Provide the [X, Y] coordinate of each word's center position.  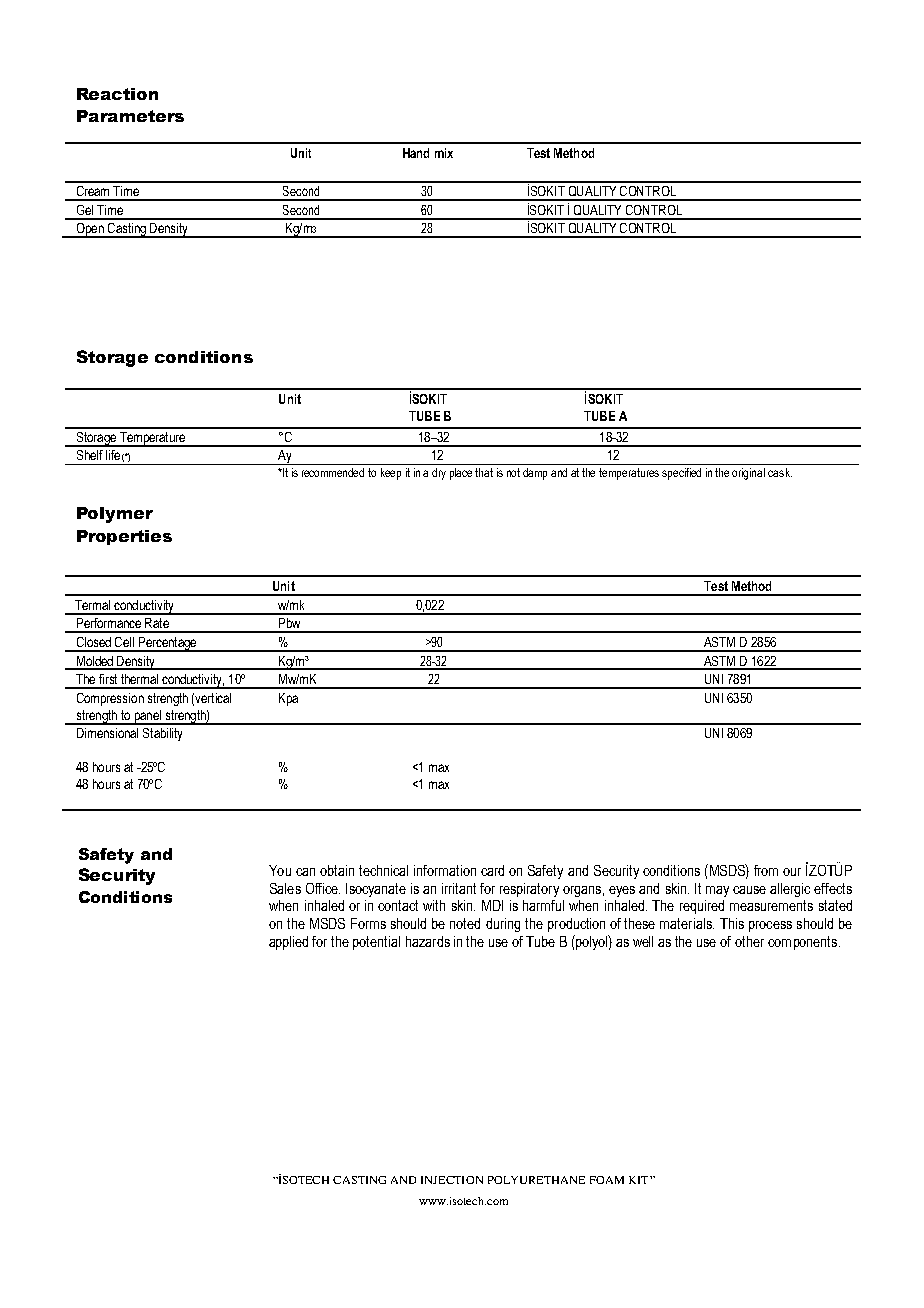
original [748, 474]
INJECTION [452, 1180]
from [766, 870]
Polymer [115, 515]
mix [444, 153]
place [461, 474]
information [445, 870]
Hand [416, 153]
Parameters [130, 116]
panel [147, 717]
